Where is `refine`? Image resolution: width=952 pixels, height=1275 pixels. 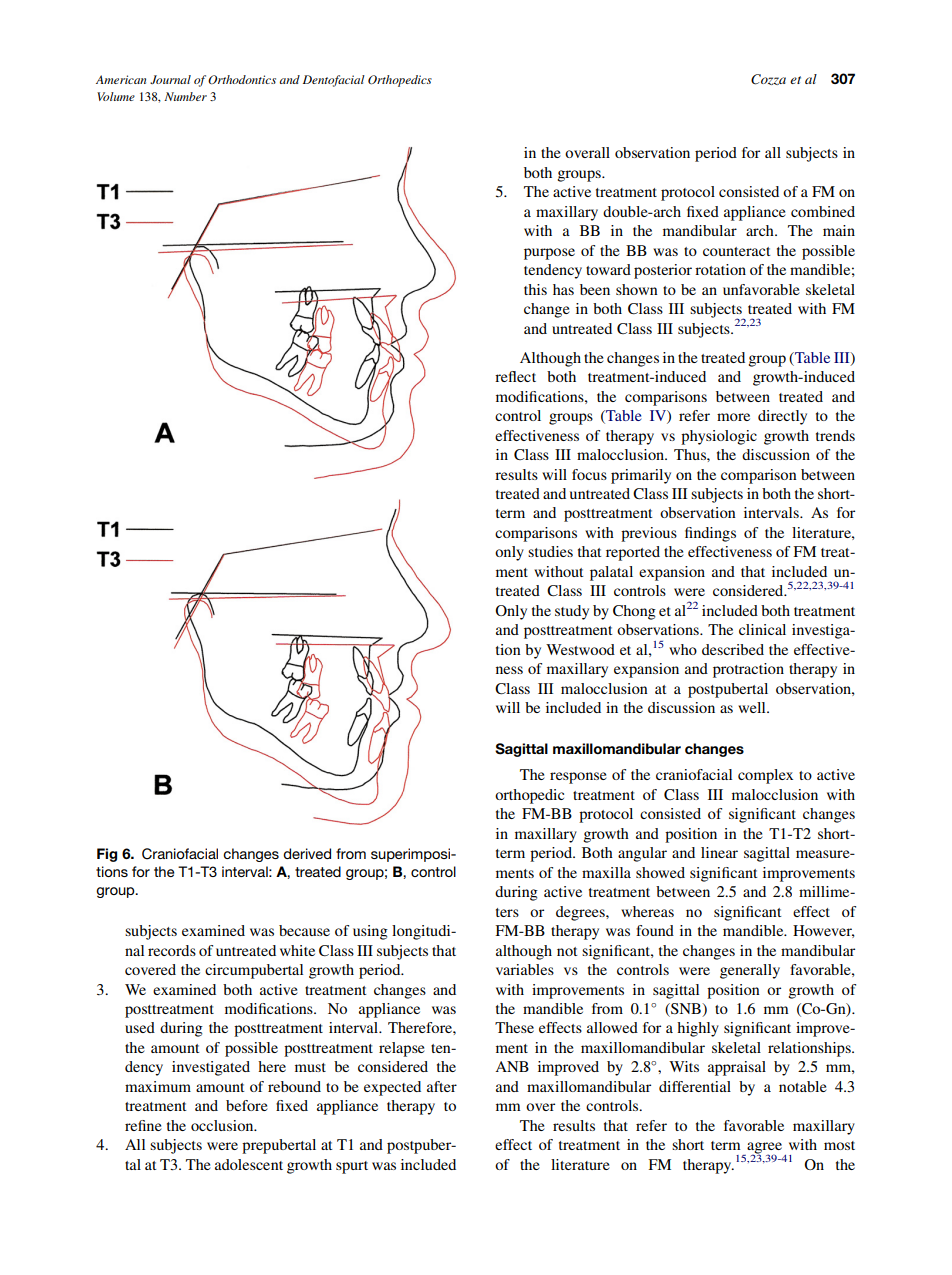 refine is located at coordinates (143, 1125).
